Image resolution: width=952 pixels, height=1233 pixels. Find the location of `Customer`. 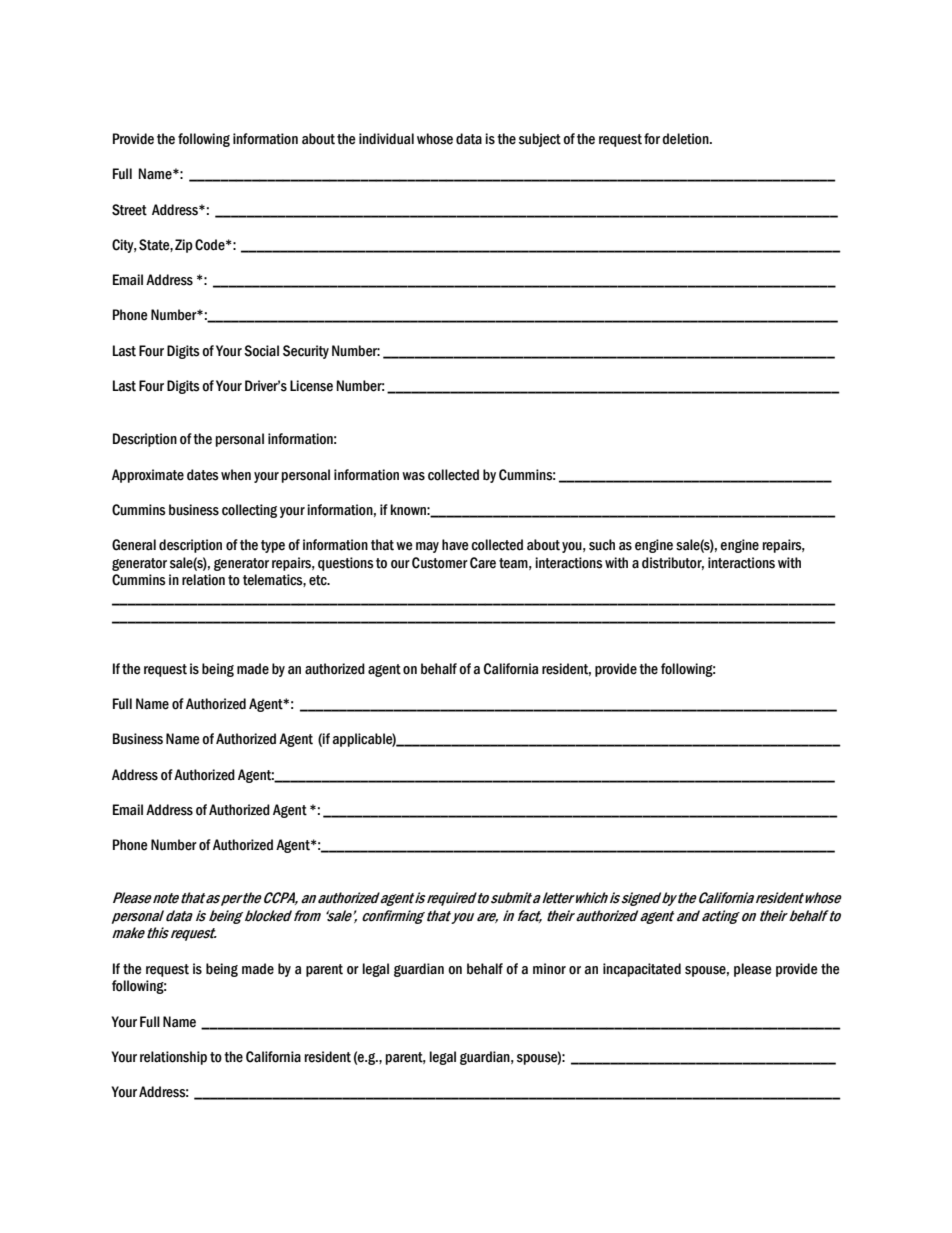

Customer is located at coordinates (440, 563).
